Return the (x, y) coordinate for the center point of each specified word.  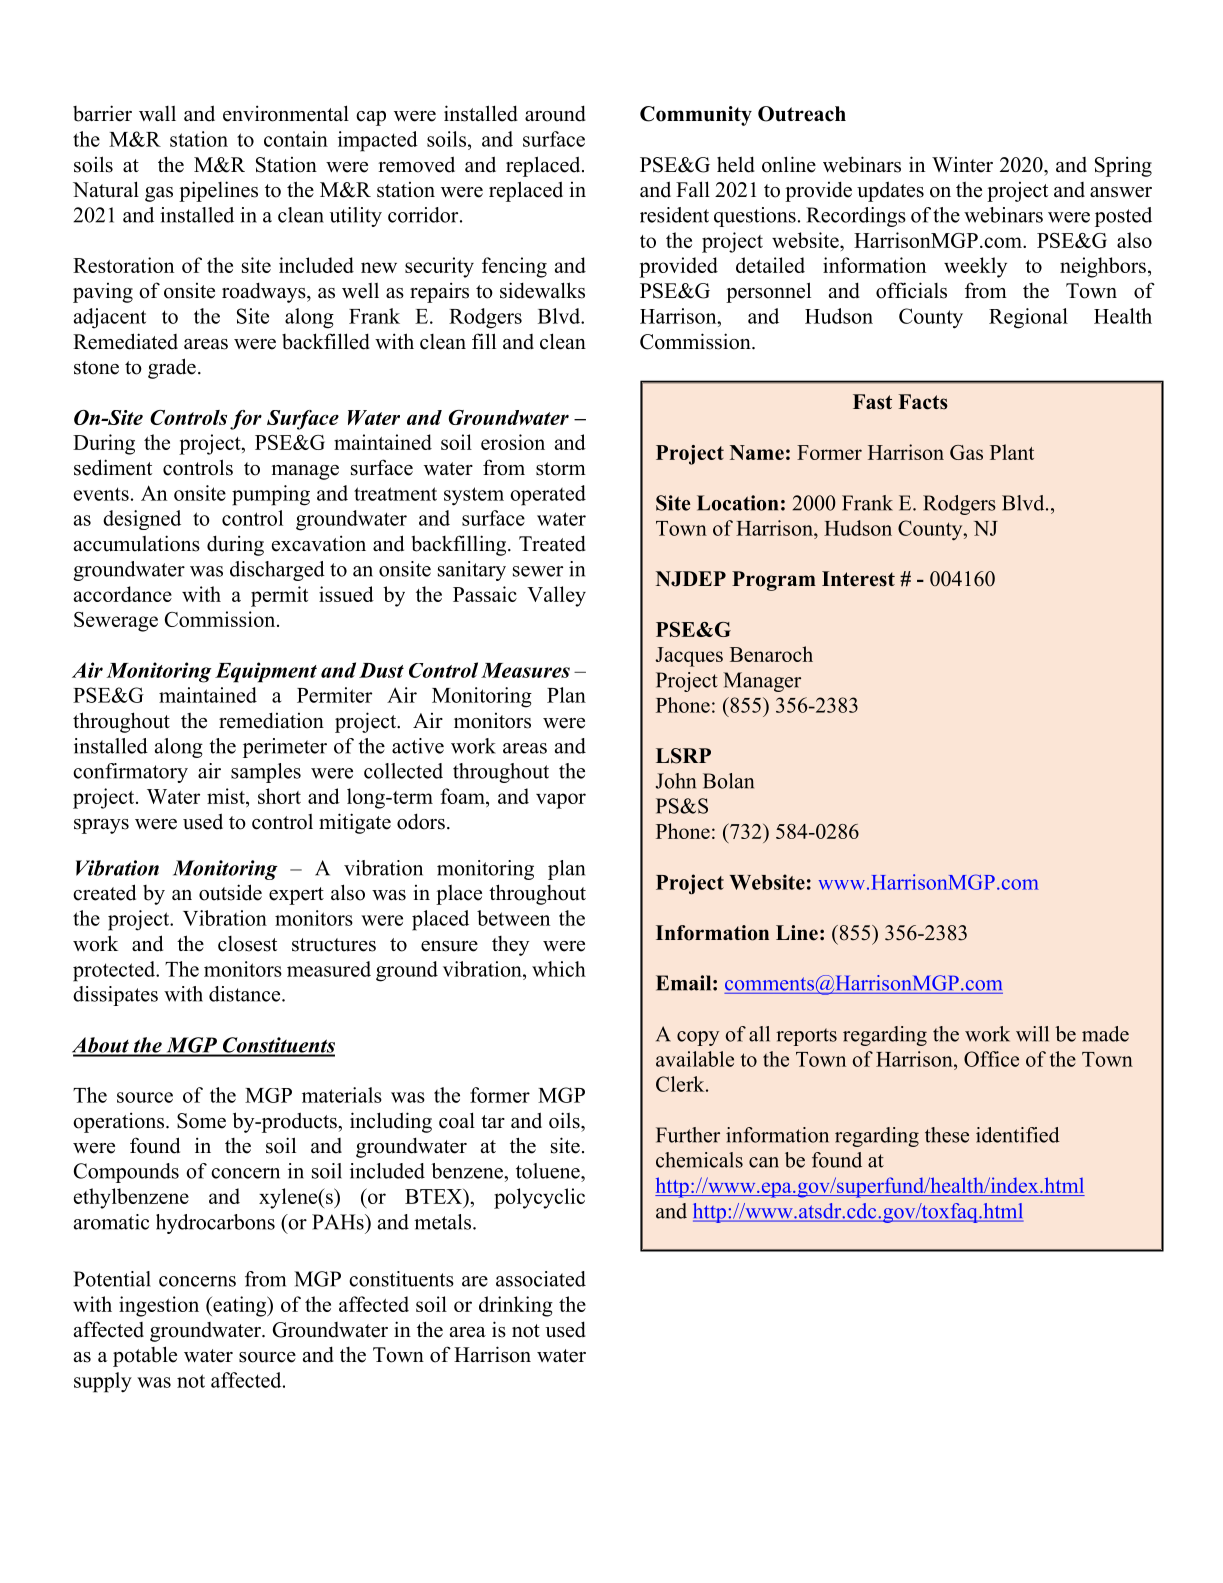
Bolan (728, 781)
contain (296, 139)
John (676, 781)
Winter (962, 165)
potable (145, 1356)
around (555, 113)
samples (266, 773)
